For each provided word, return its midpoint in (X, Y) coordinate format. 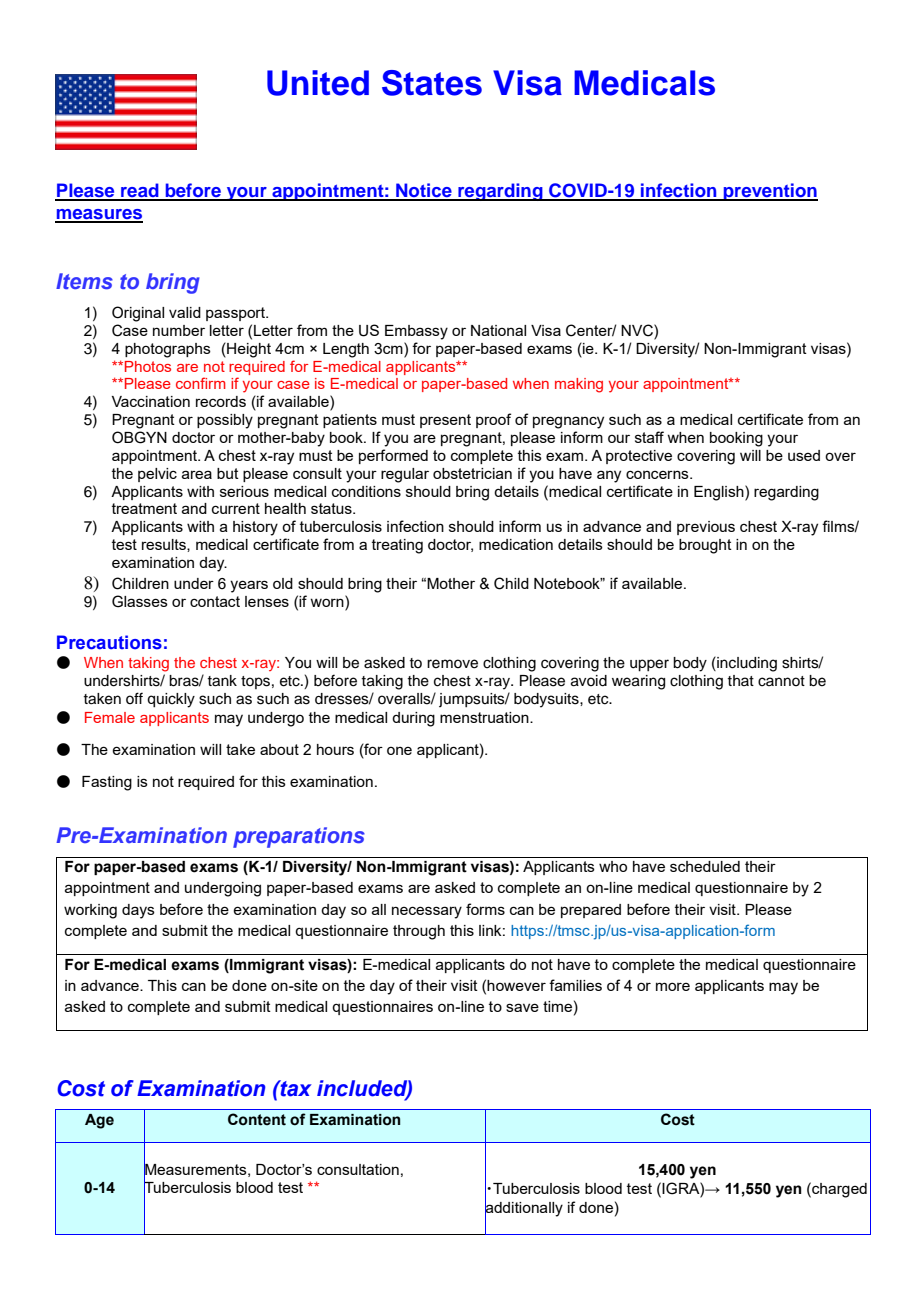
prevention (769, 192)
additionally (524, 1208)
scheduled (705, 866)
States (432, 83)
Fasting (107, 783)
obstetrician (472, 473)
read (140, 191)
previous (706, 528)
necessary (427, 912)
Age (99, 1121)
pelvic (157, 475)
